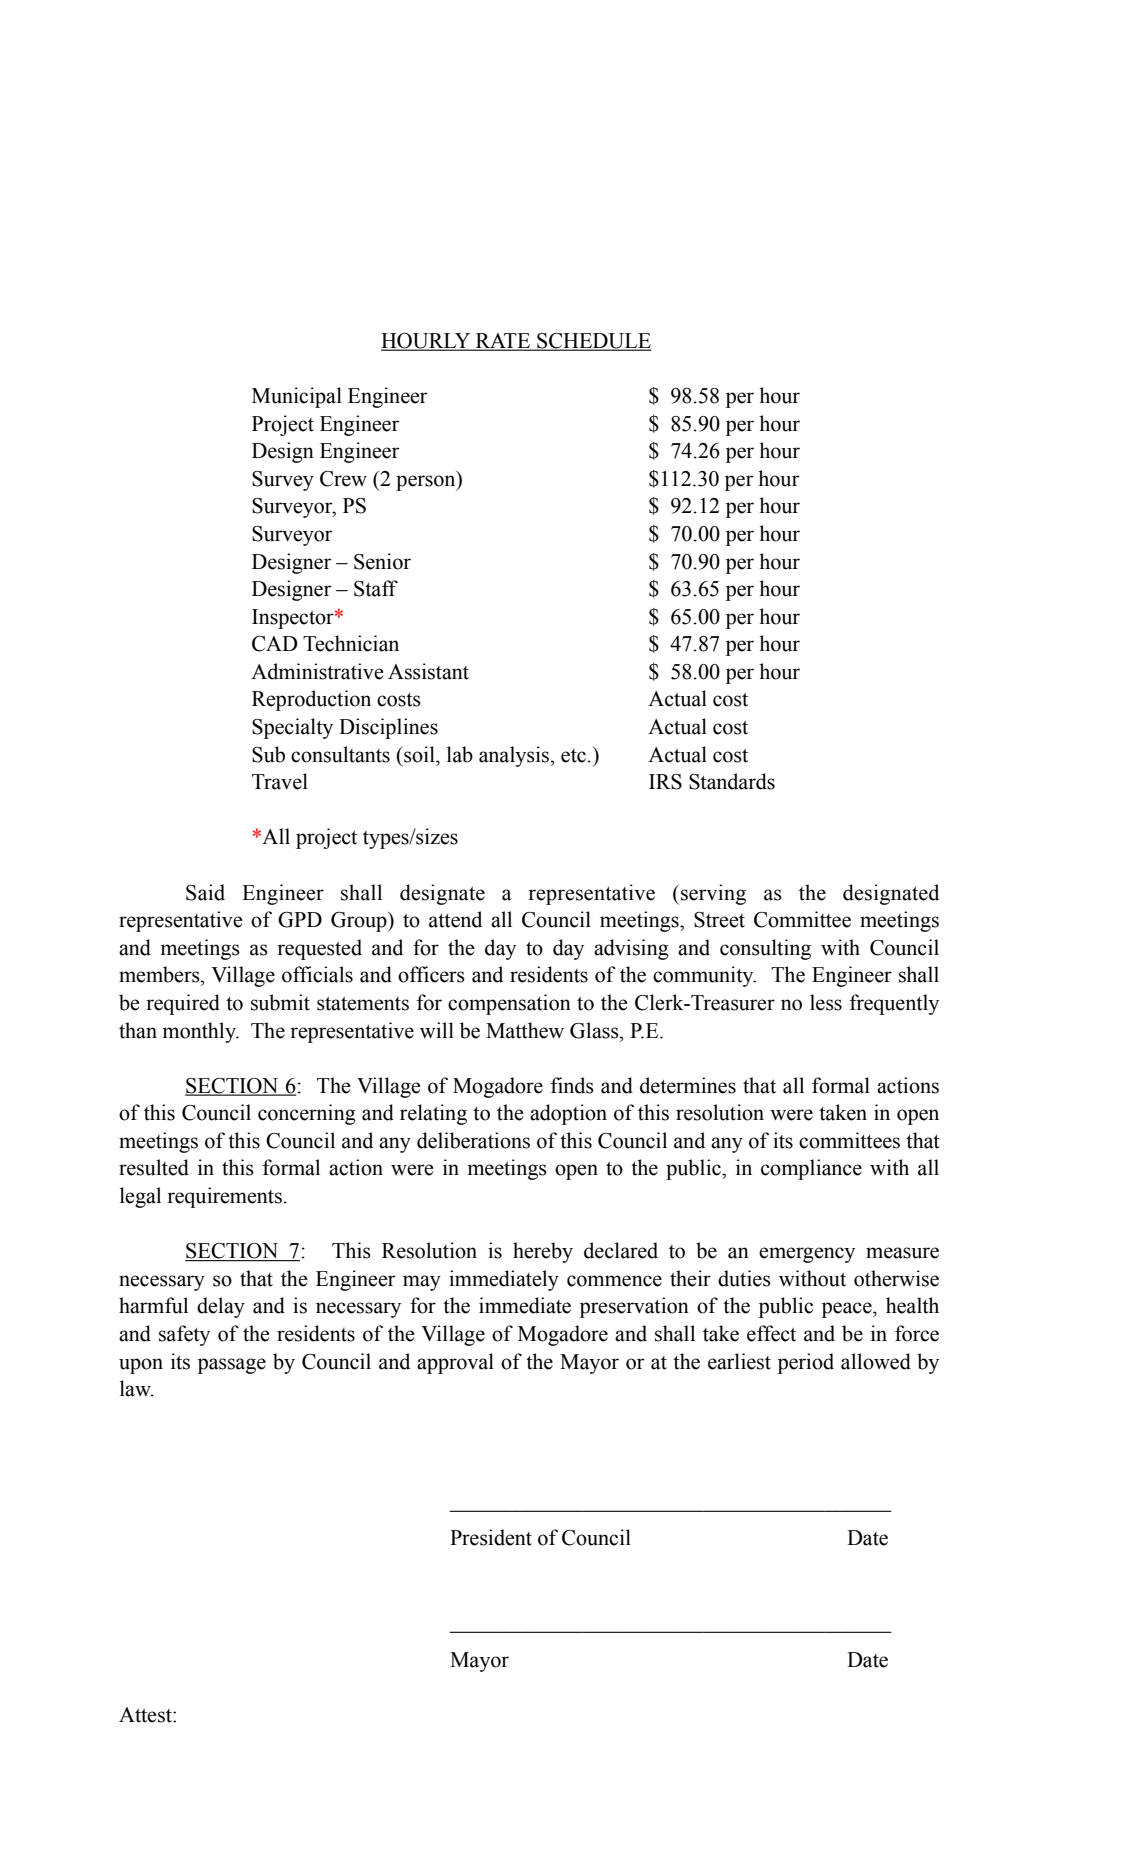 The image size is (1125, 1854). Describe the element at coordinates (280, 781) in the screenshot. I see `Travel` at that location.
